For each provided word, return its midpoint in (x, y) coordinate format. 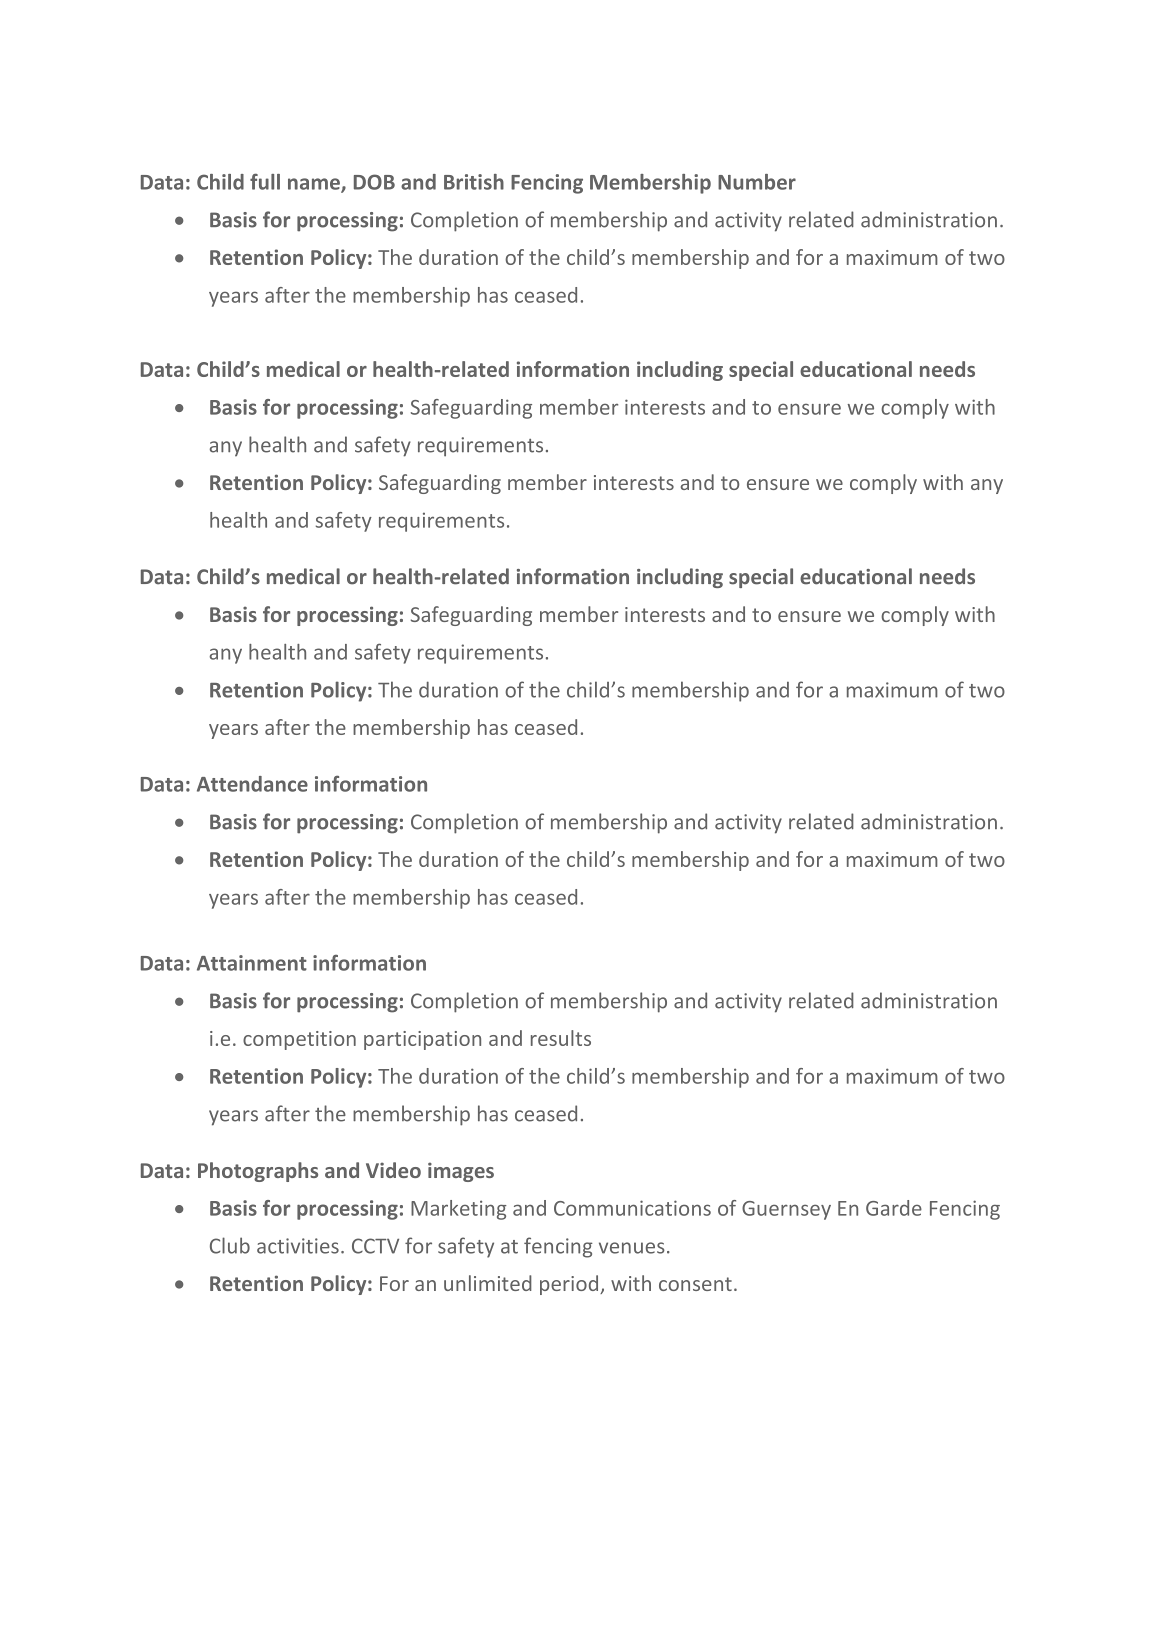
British (474, 182)
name (315, 185)
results (561, 1038)
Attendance (252, 784)
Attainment (252, 963)
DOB (374, 182)
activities (298, 1246)
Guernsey (786, 1210)
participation (422, 1040)
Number (757, 182)
